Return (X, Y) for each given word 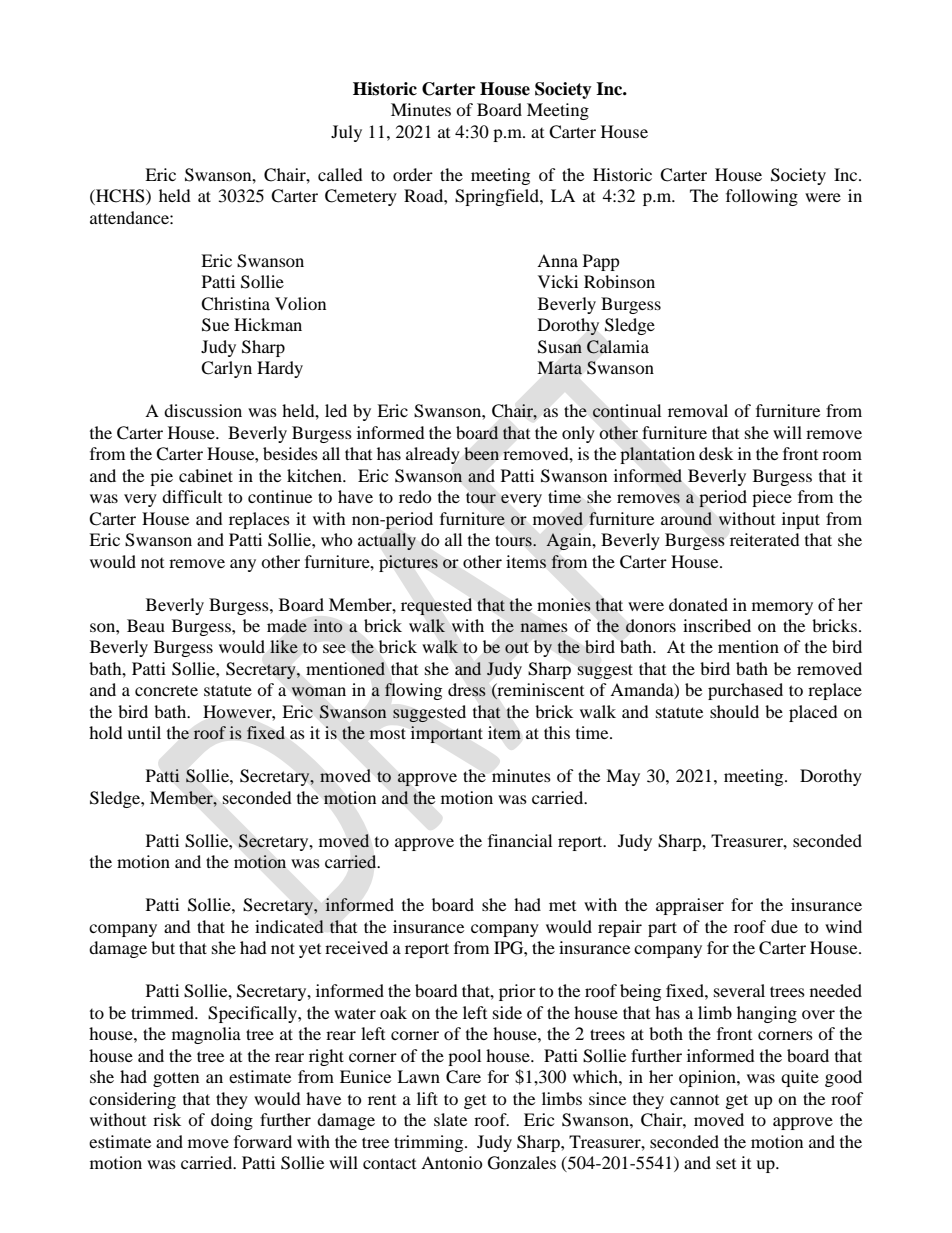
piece (772, 498)
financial (520, 840)
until (144, 732)
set (726, 1164)
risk (167, 1119)
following (762, 197)
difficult (192, 496)
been (482, 453)
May (623, 777)
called (340, 174)
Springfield (498, 197)
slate (450, 1119)
